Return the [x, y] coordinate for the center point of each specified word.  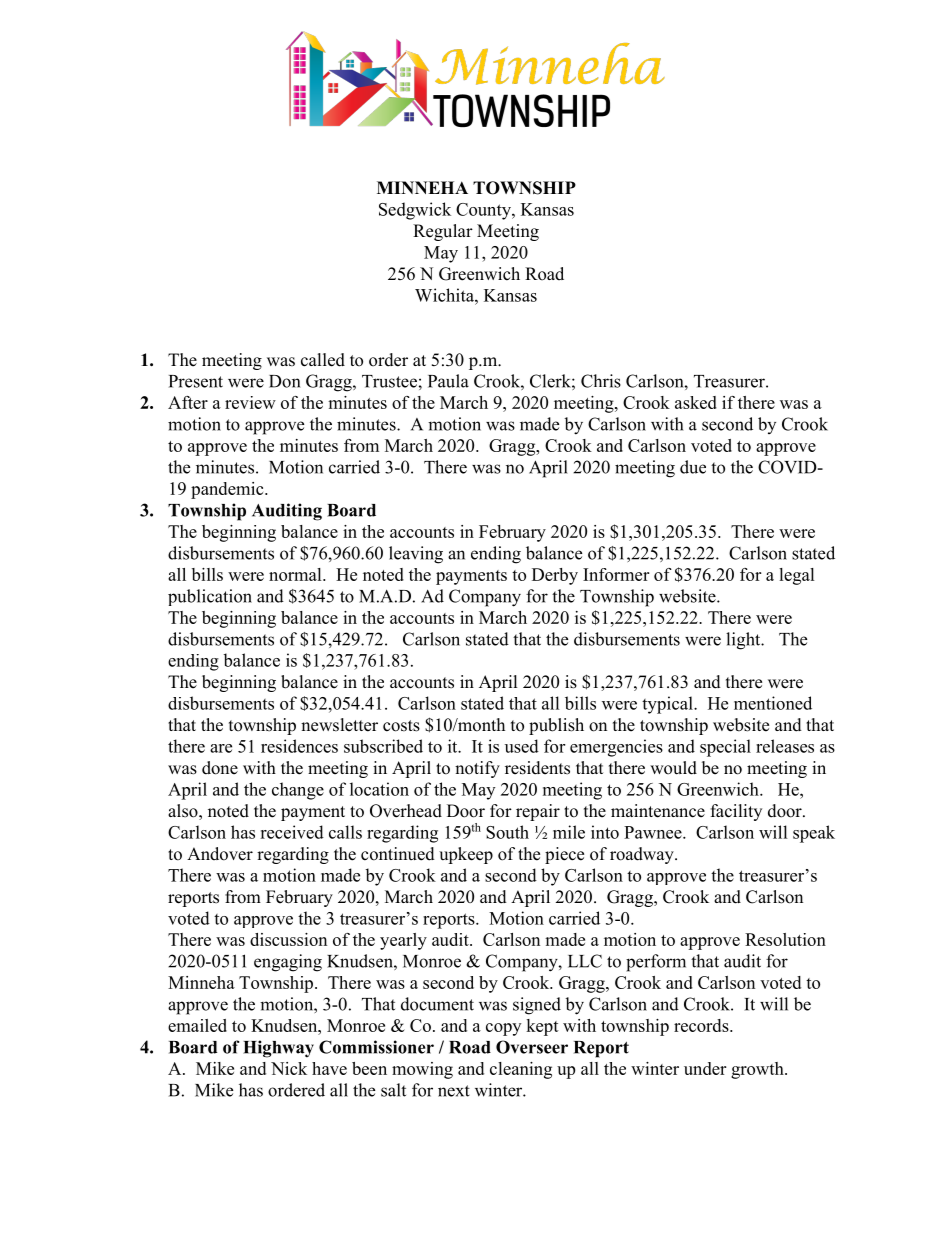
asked [696, 402]
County [484, 211]
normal [296, 574]
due [693, 467]
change [298, 791]
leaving [416, 555]
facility [736, 812]
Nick [289, 1068]
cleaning [521, 1070]
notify [477, 769]
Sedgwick [415, 211]
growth [758, 1070]
